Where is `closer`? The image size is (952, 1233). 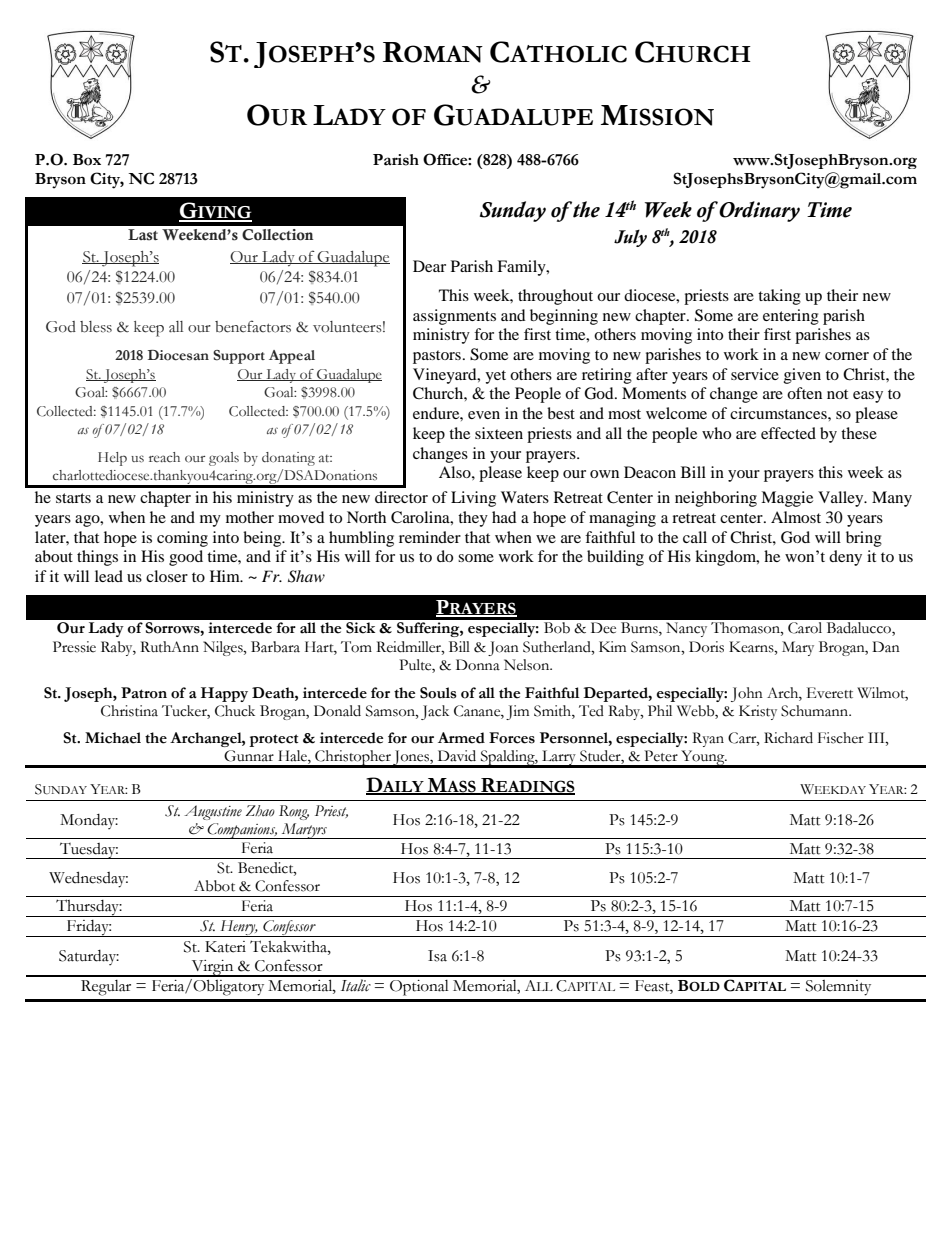
closer is located at coordinates (167, 576).
